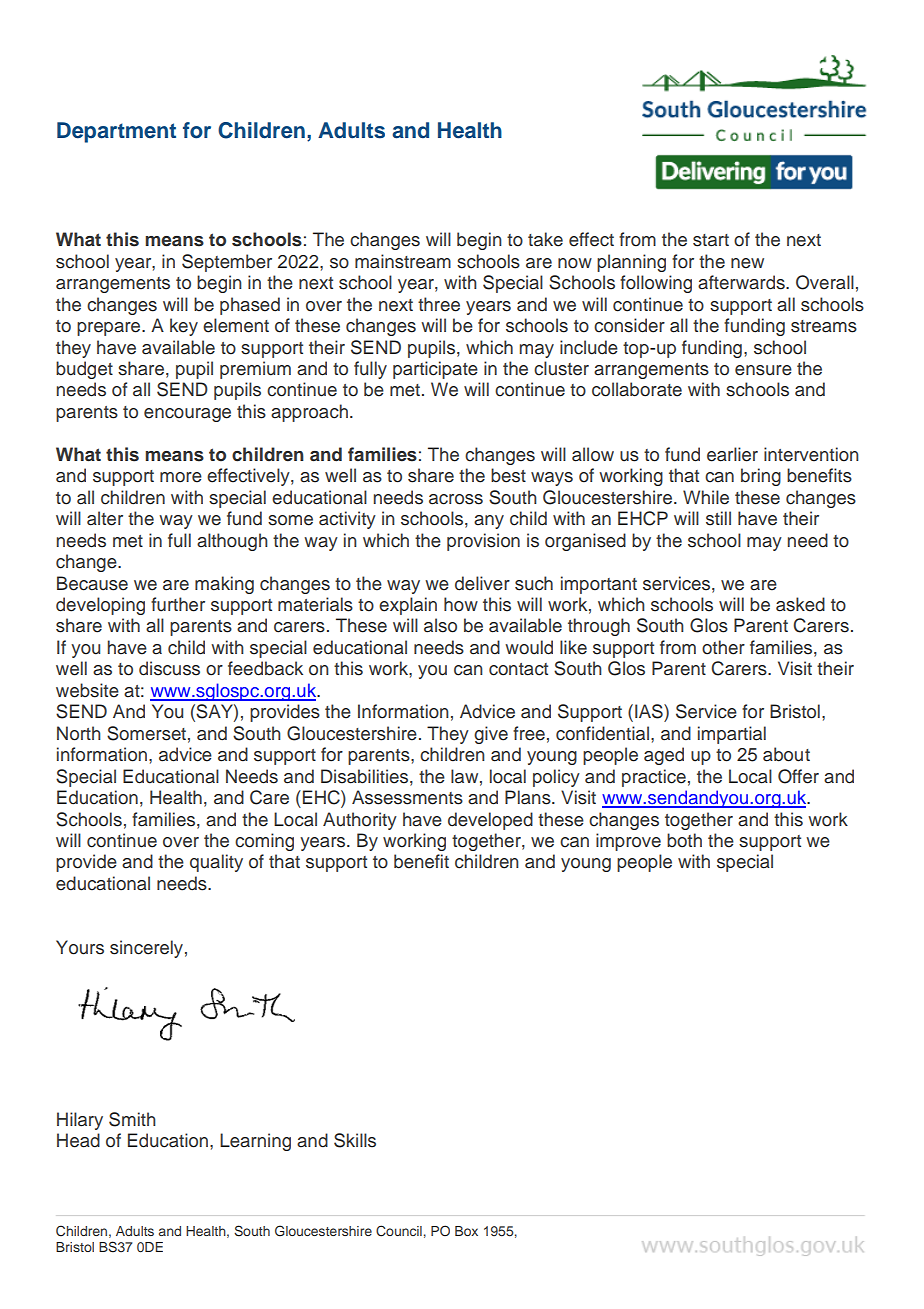 The width and height of the screenshot is (924, 1309). What do you see at coordinates (169, 668) in the screenshot?
I see `discuss` at bounding box center [169, 668].
